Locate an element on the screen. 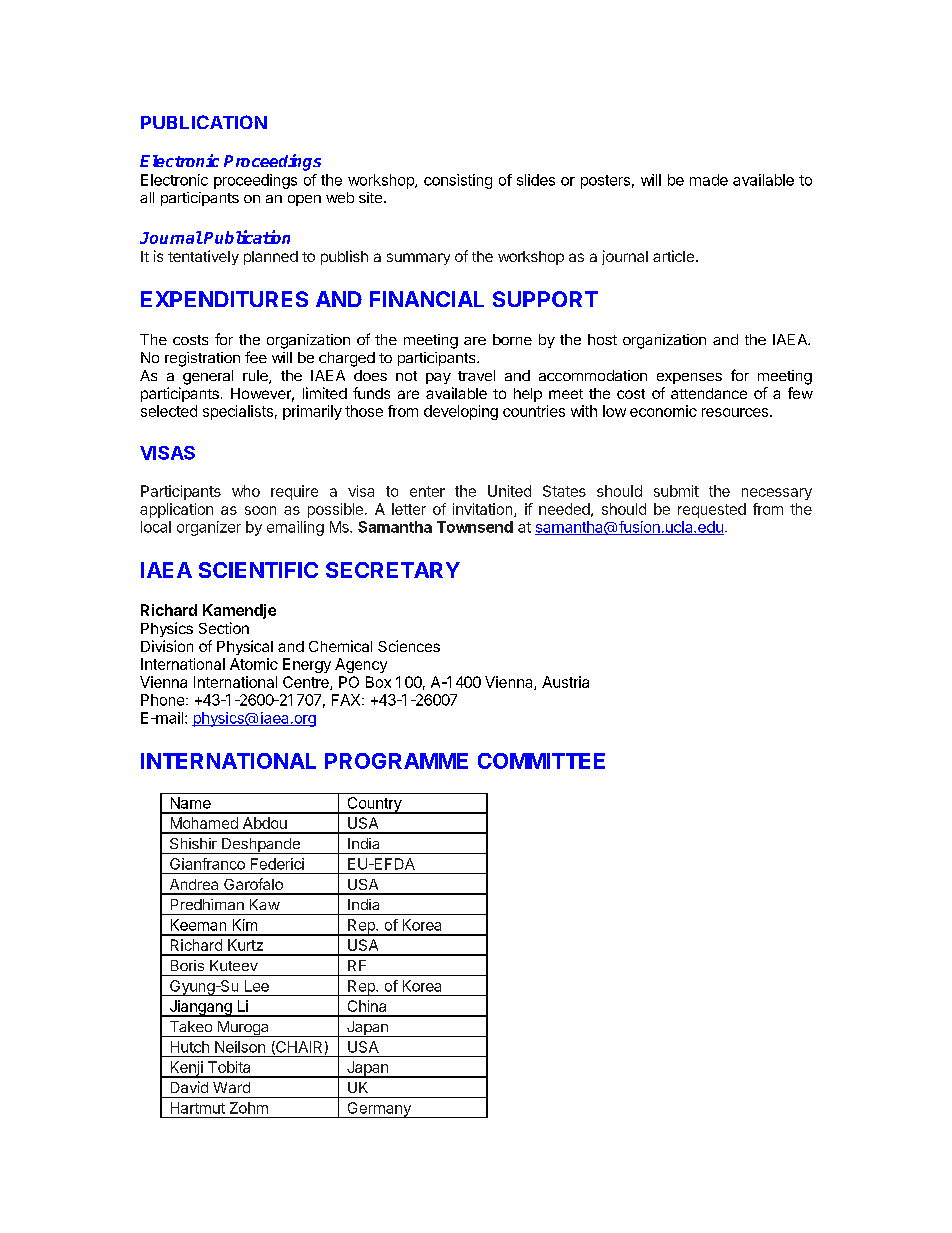  tentatively is located at coordinates (203, 257).
